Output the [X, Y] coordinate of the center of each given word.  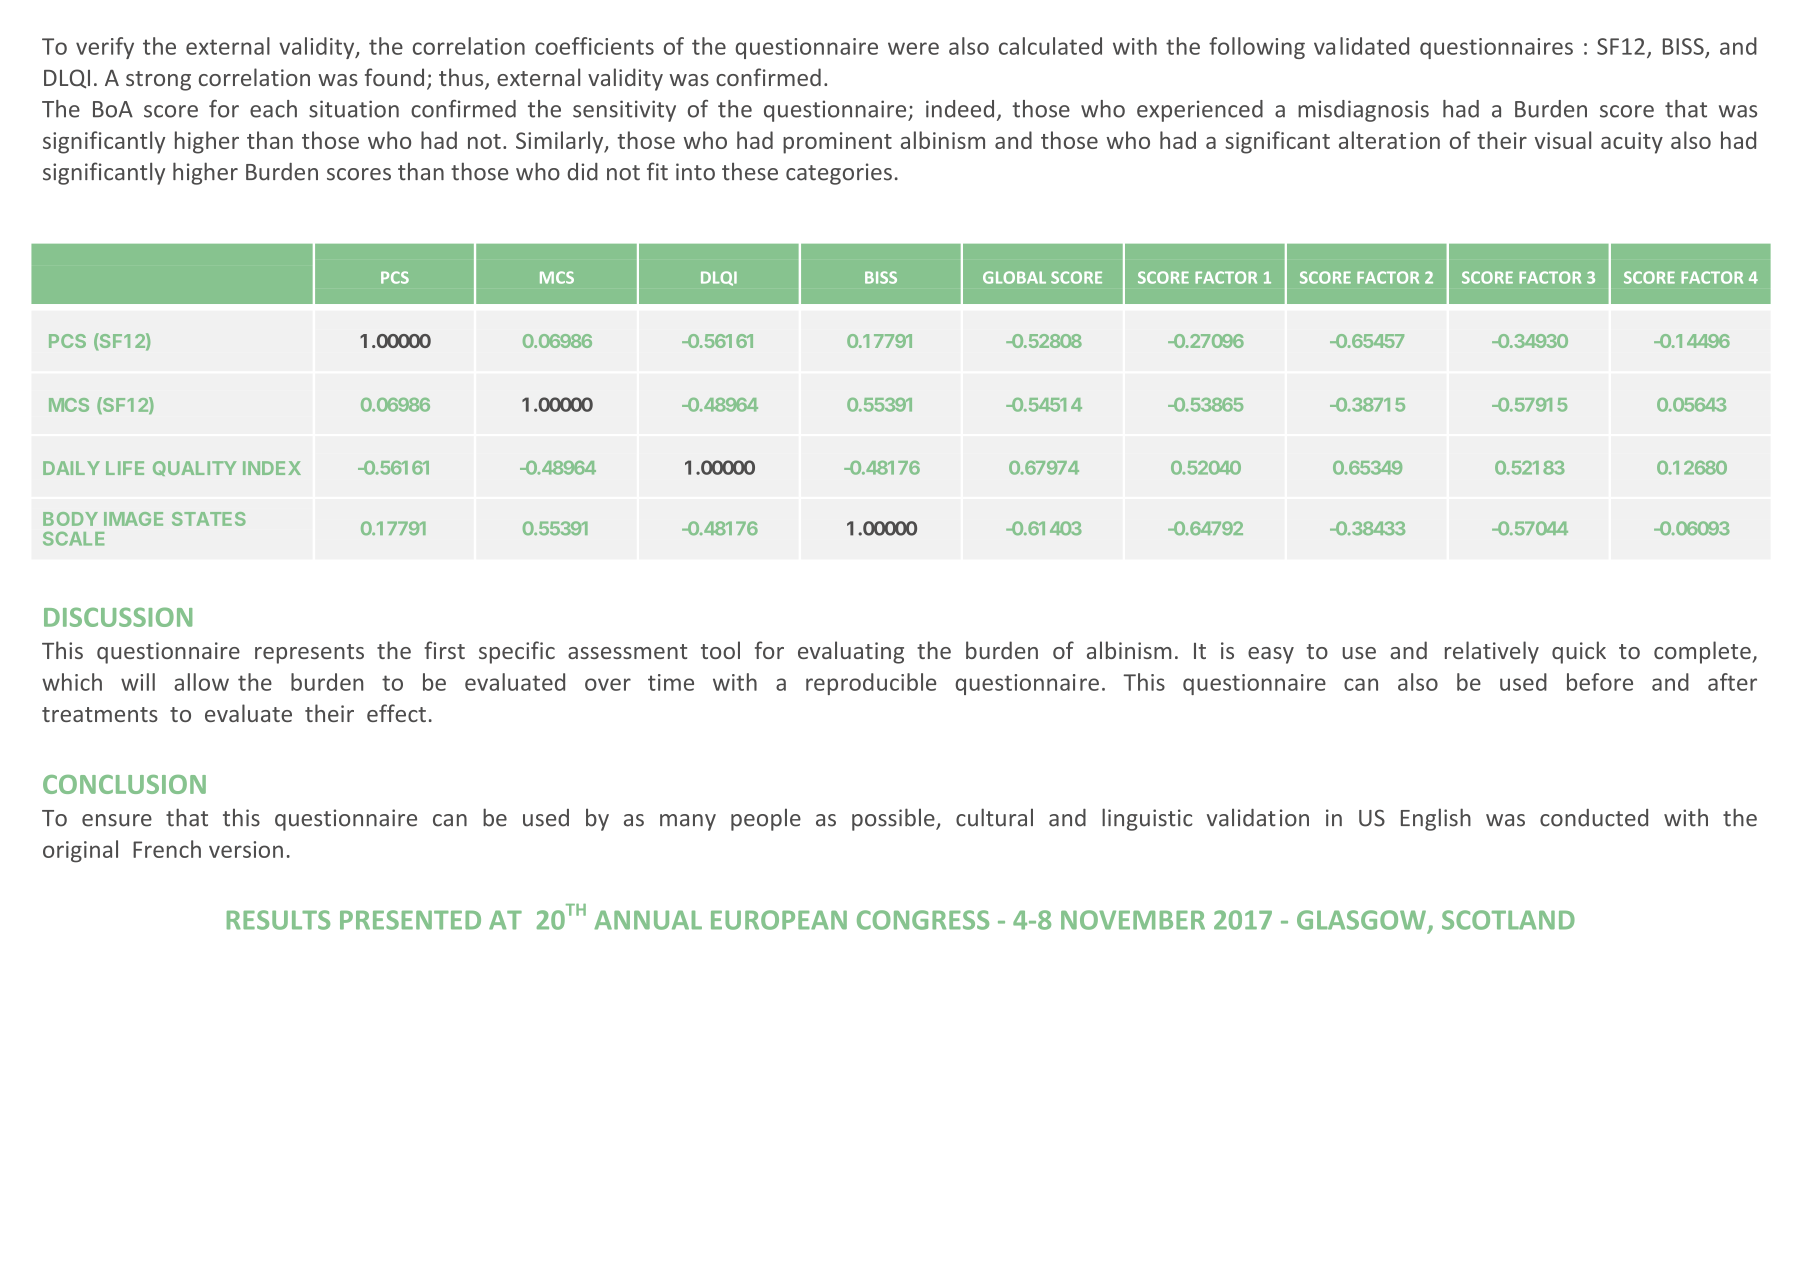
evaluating [851, 652]
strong [158, 81]
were [913, 48]
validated [1361, 46]
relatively [1492, 652]
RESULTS [278, 920]
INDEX [272, 468]
